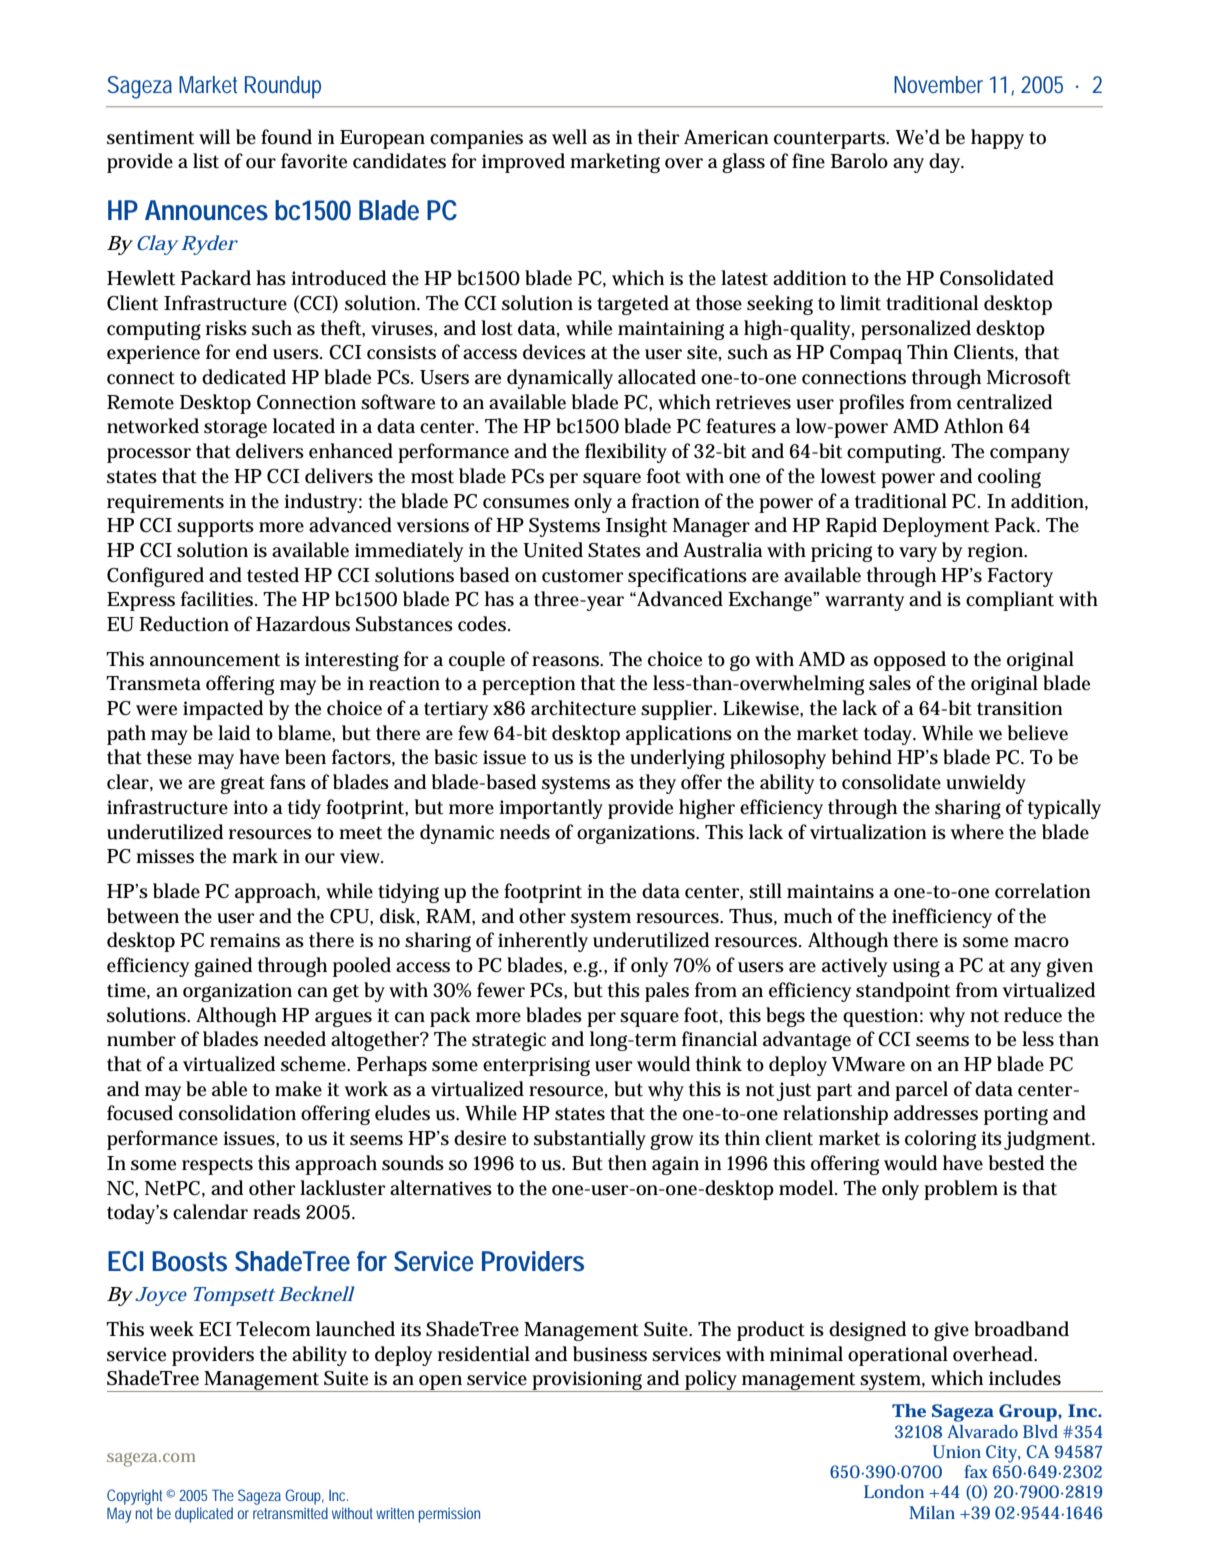  I want to click on flexibility, so click(626, 453).
